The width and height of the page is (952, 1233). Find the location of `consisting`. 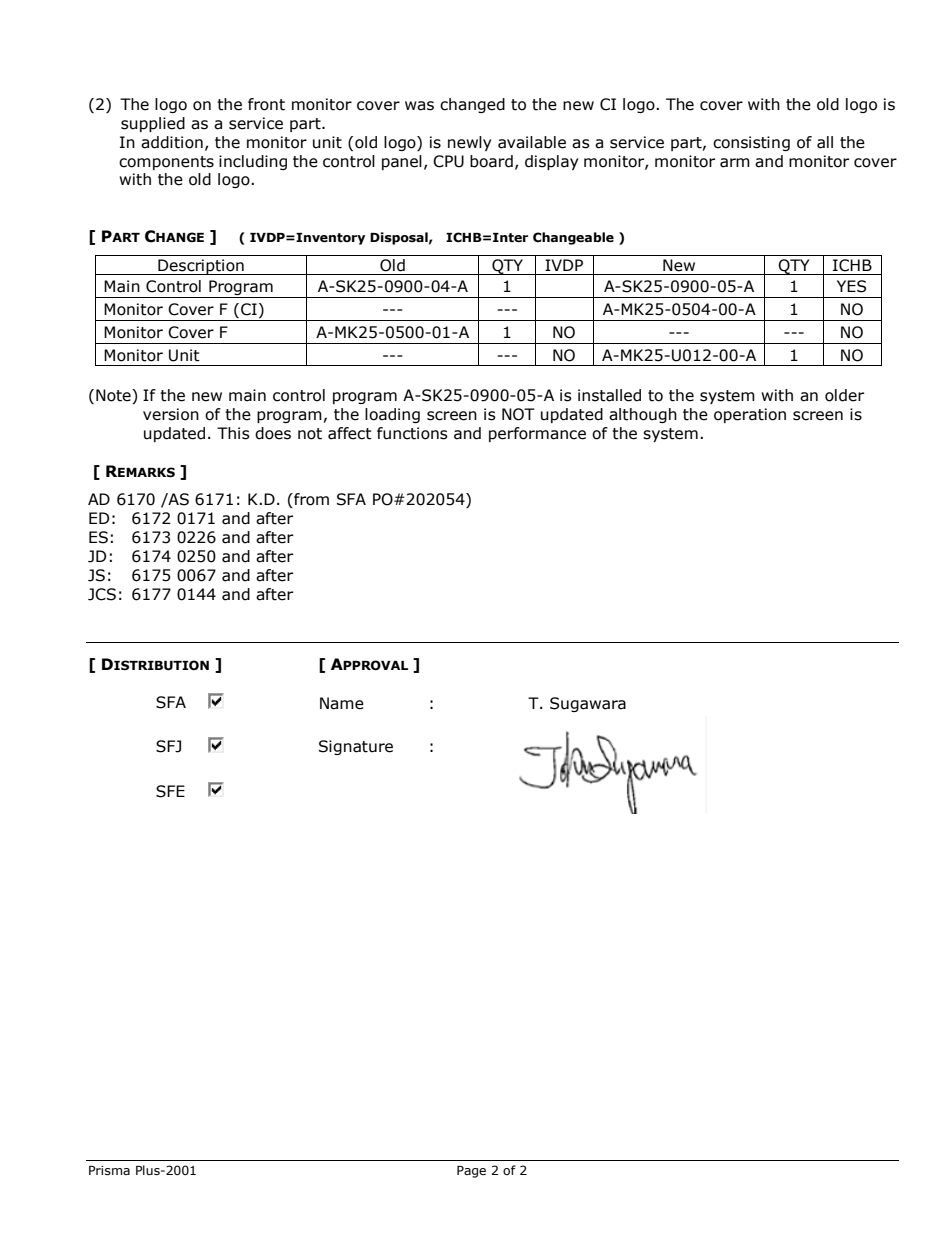

consisting is located at coordinates (751, 143).
